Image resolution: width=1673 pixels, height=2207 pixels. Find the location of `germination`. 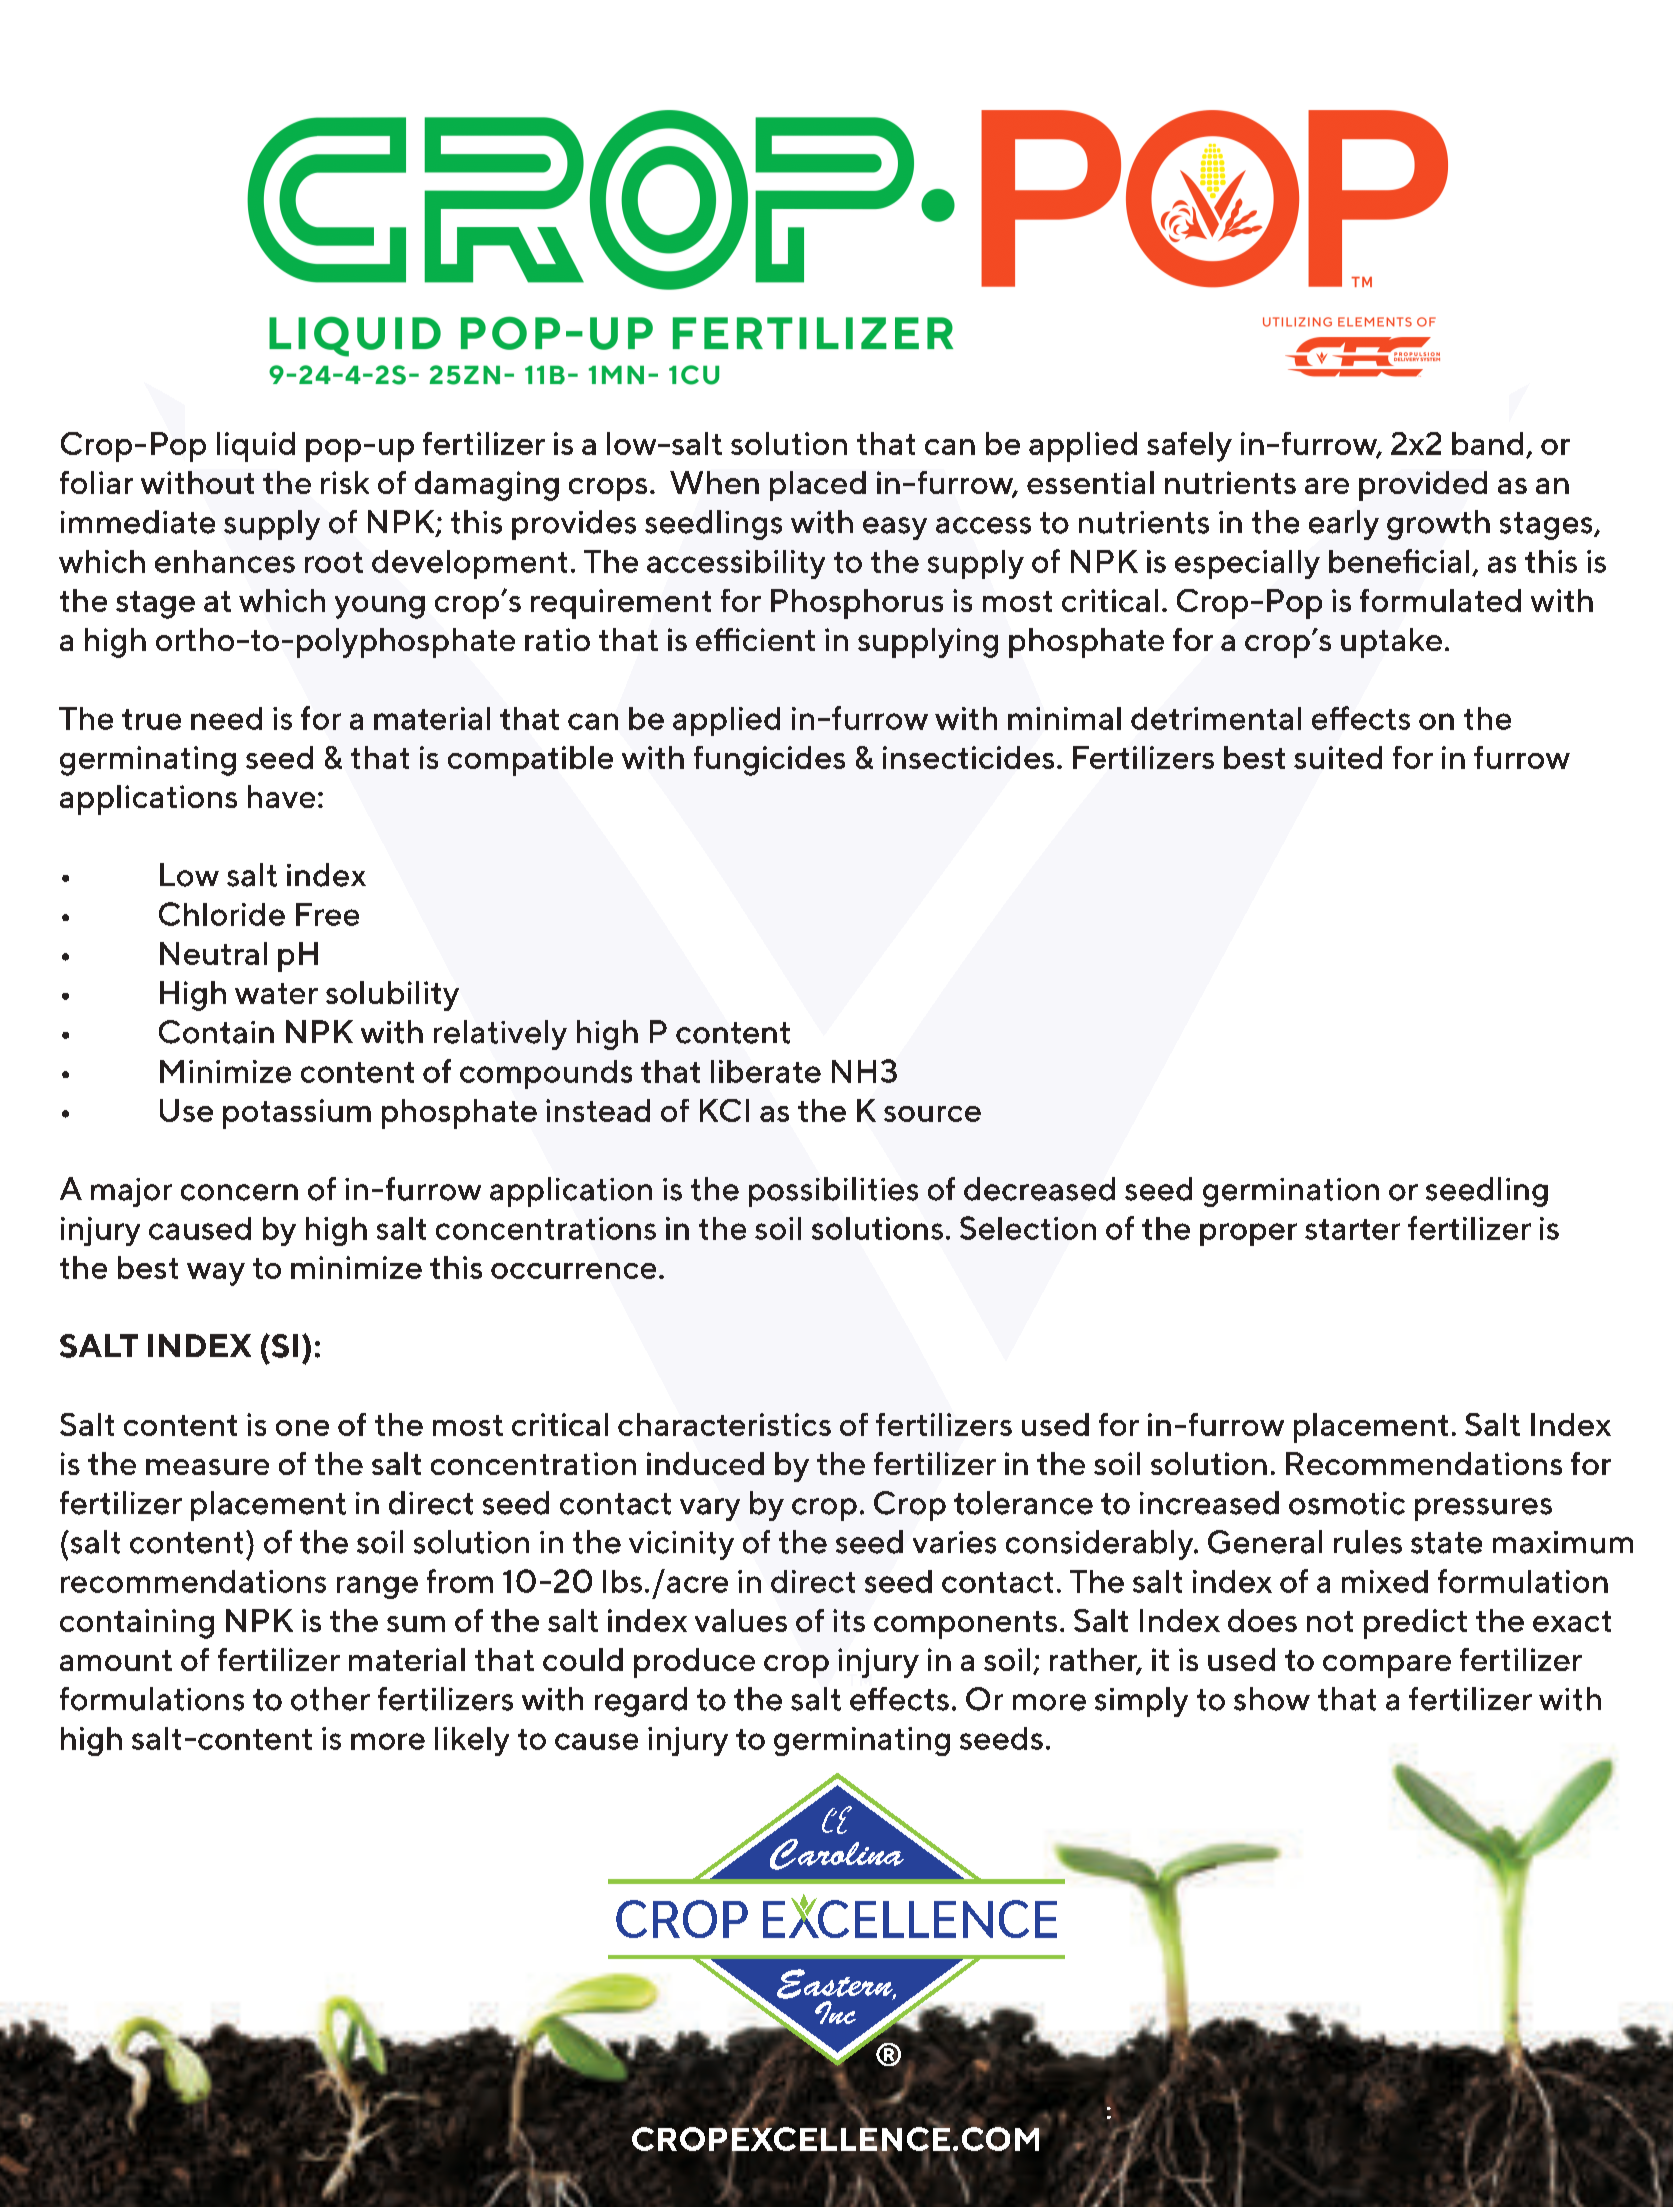

germination is located at coordinates (1291, 1192).
